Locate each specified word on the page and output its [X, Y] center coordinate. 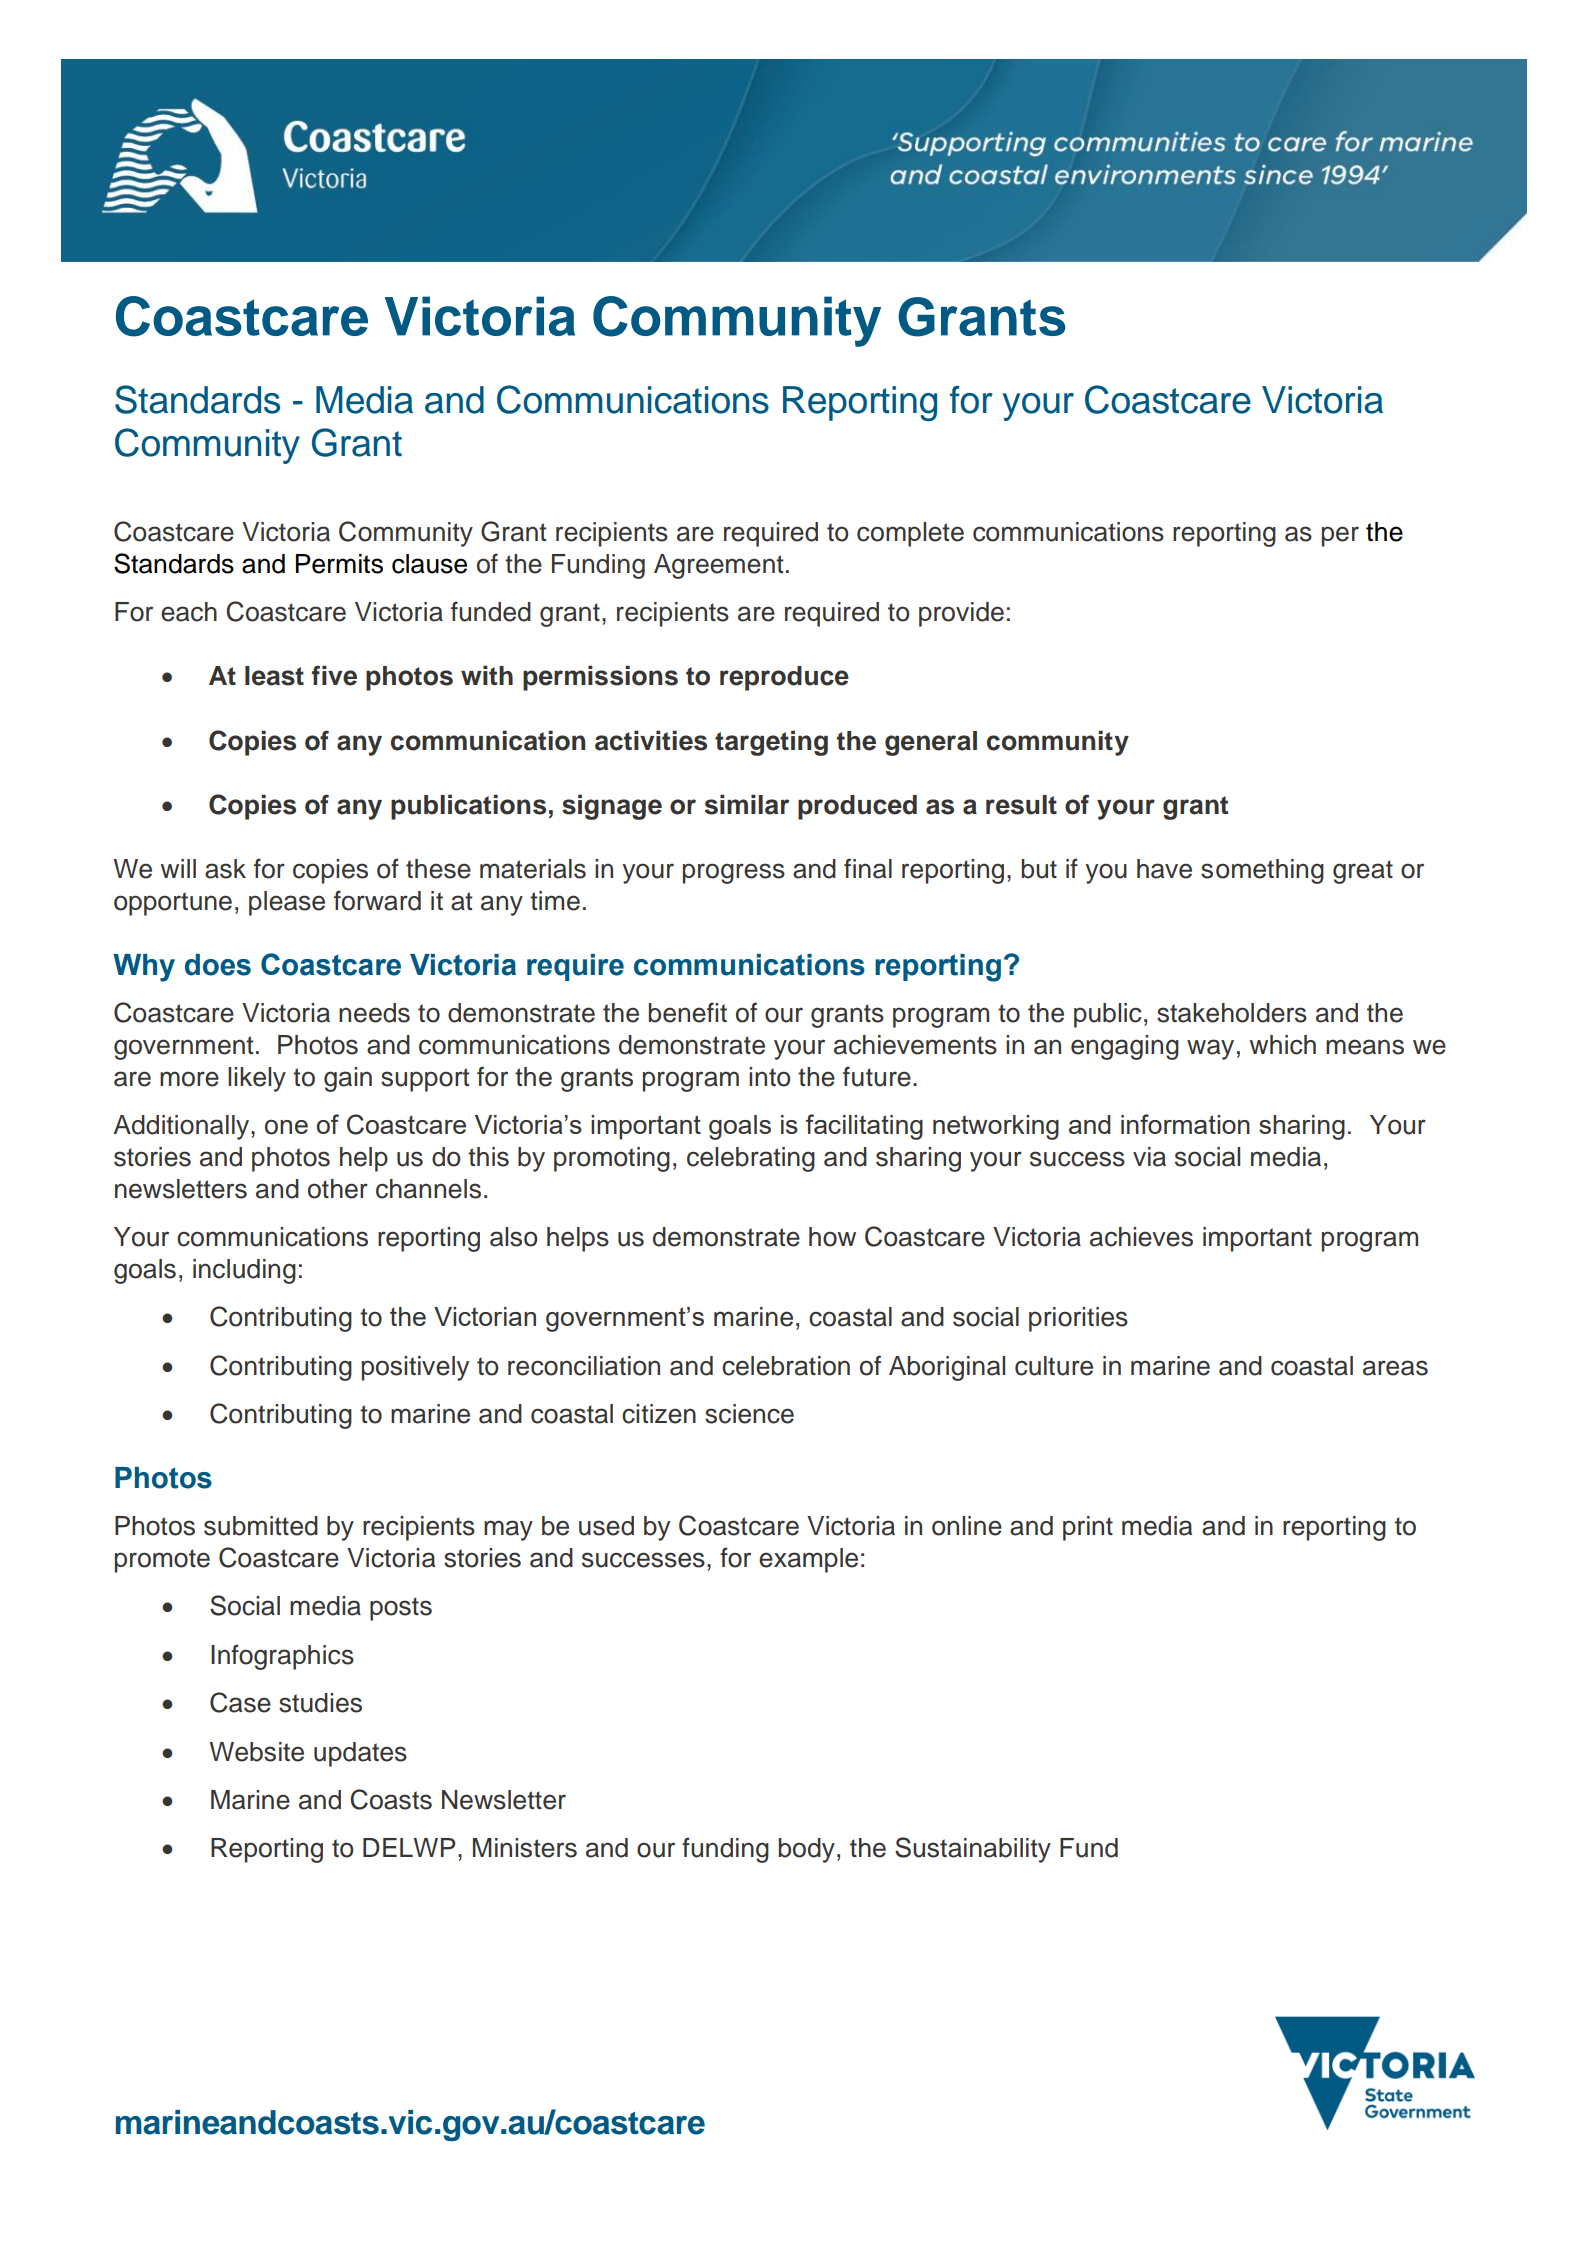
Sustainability [973, 1850]
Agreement [719, 566]
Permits [339, 564]
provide [961, 614]
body [807, 1850]
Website [257, 1752]
